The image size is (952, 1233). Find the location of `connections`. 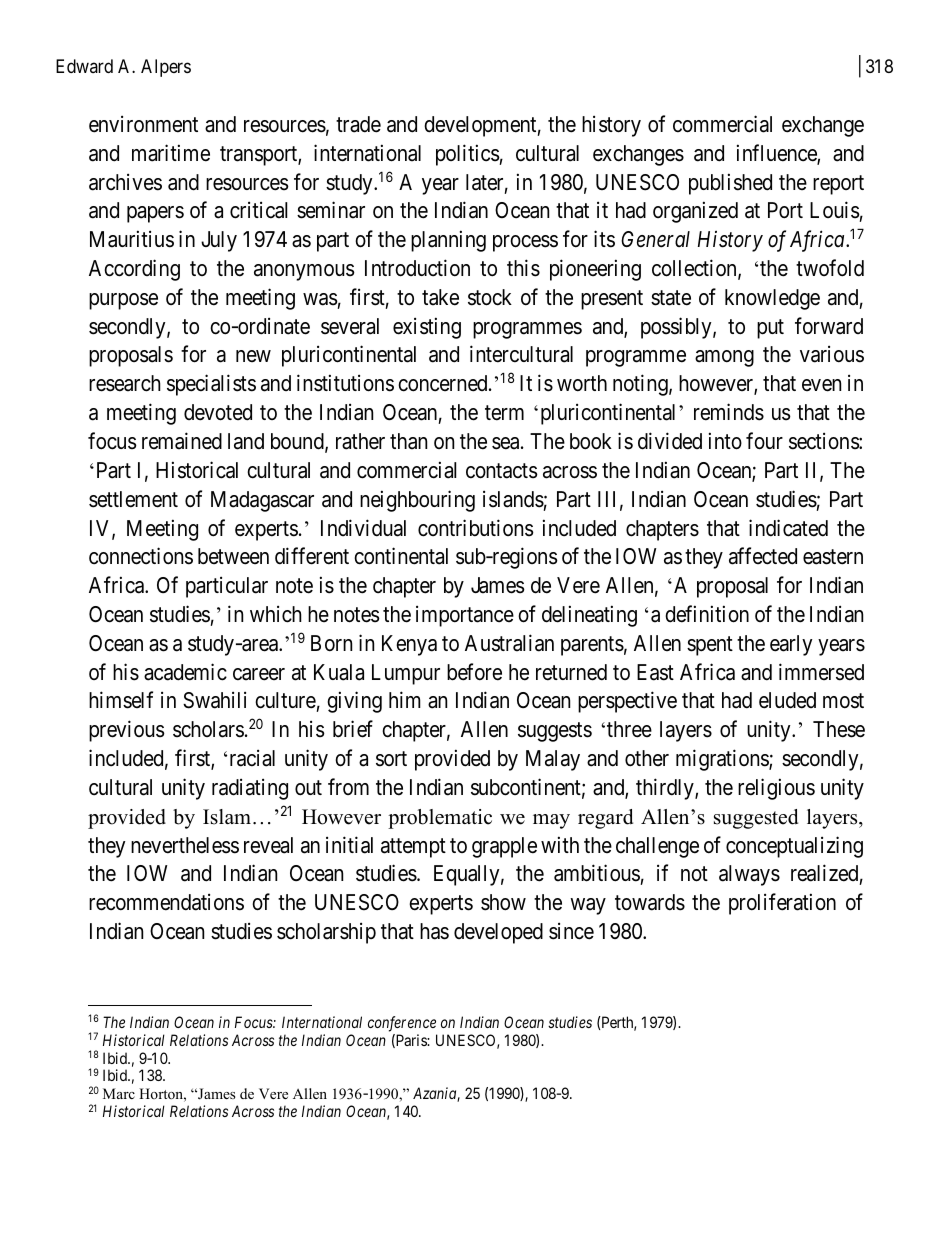

connections is located at coordinates (141, 556).
